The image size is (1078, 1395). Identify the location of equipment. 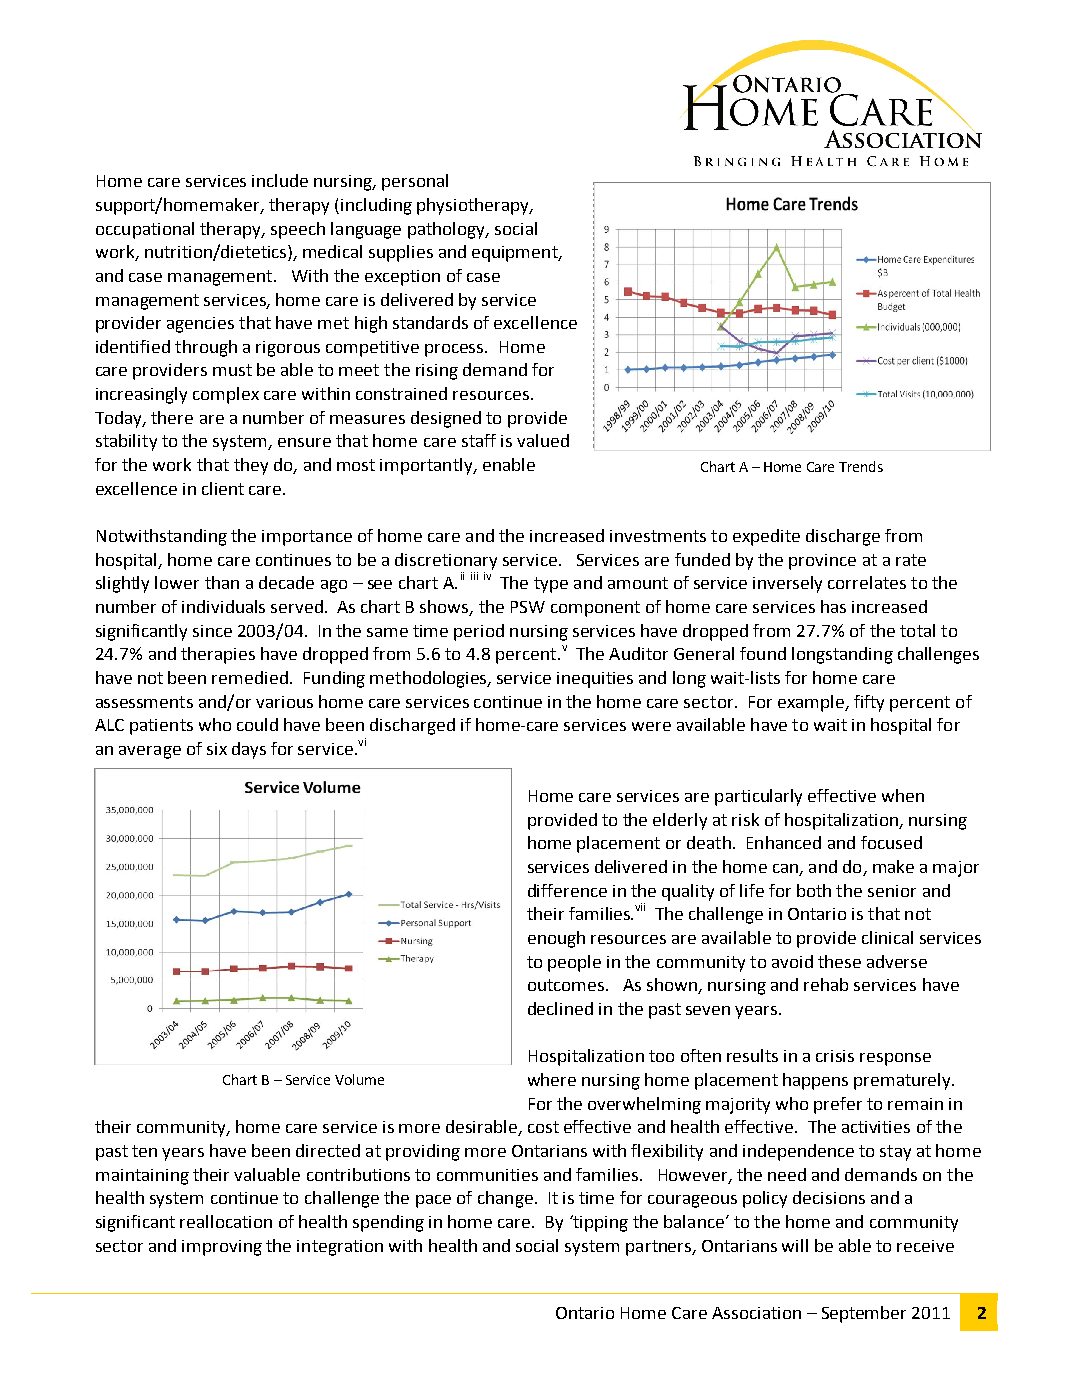
(516, 254).
